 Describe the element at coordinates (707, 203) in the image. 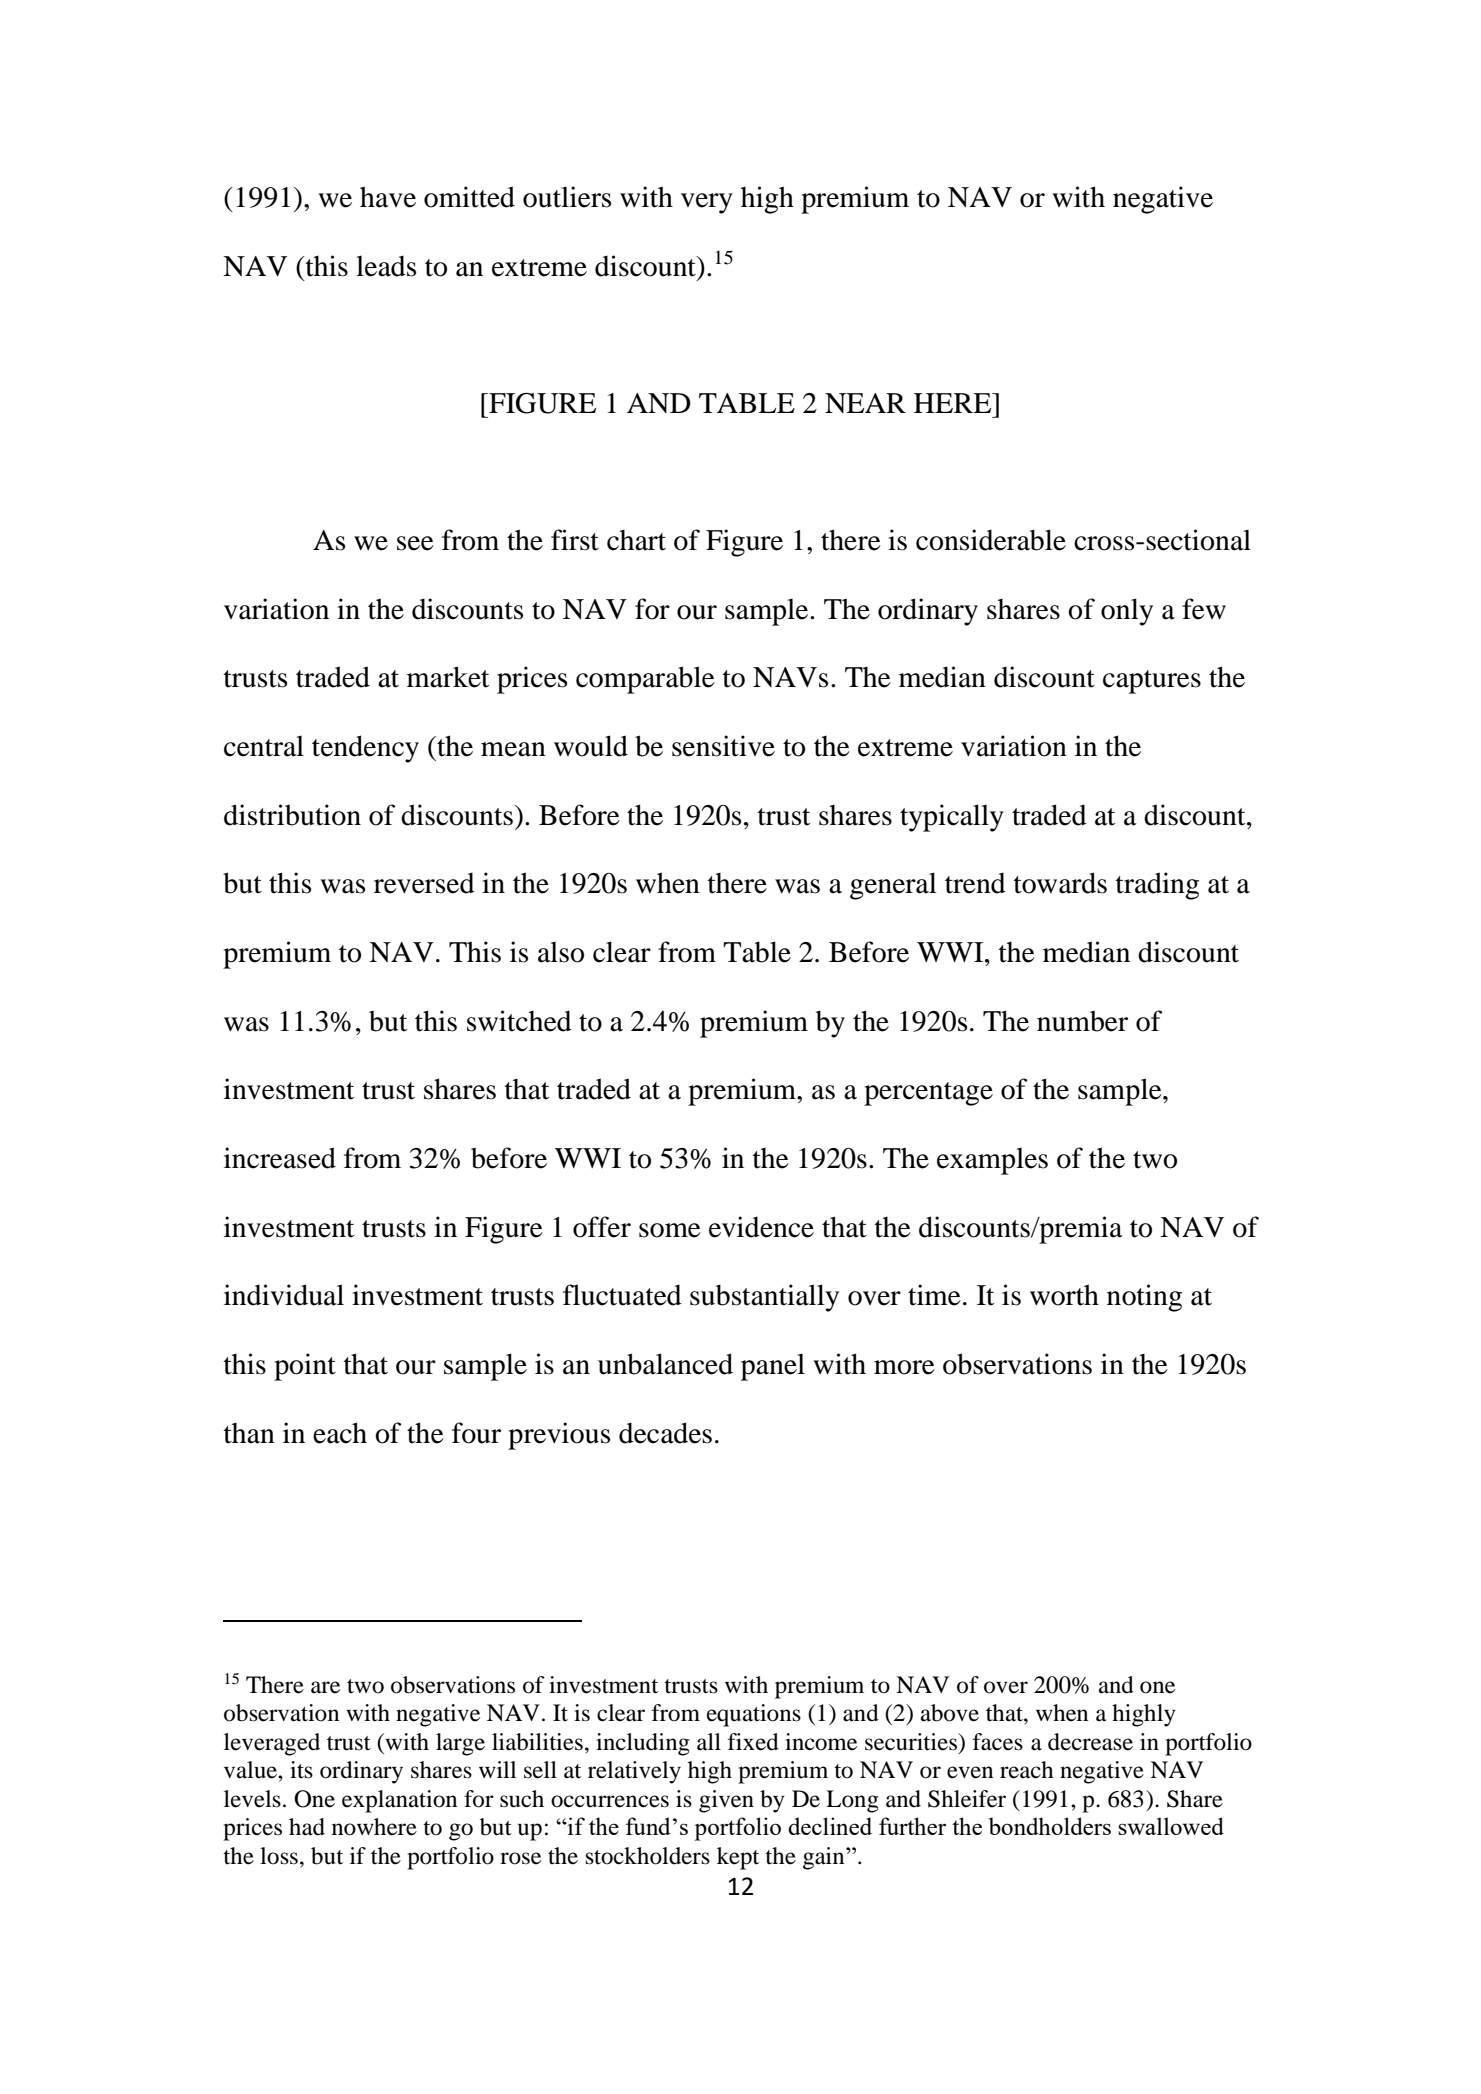

I see `very` at that location.
